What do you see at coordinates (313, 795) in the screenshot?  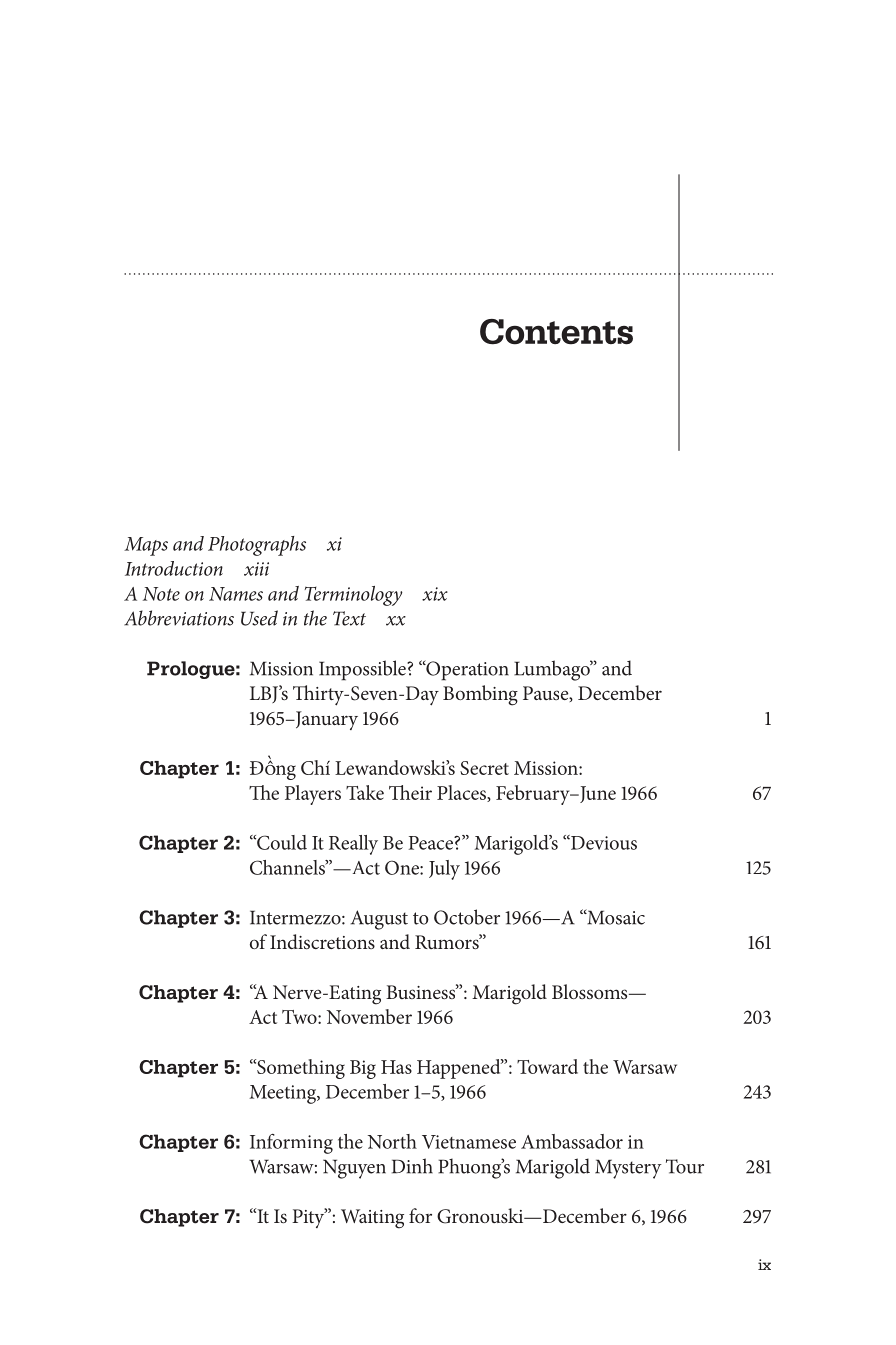 I see `Players` at bounding box center [313, 795].
